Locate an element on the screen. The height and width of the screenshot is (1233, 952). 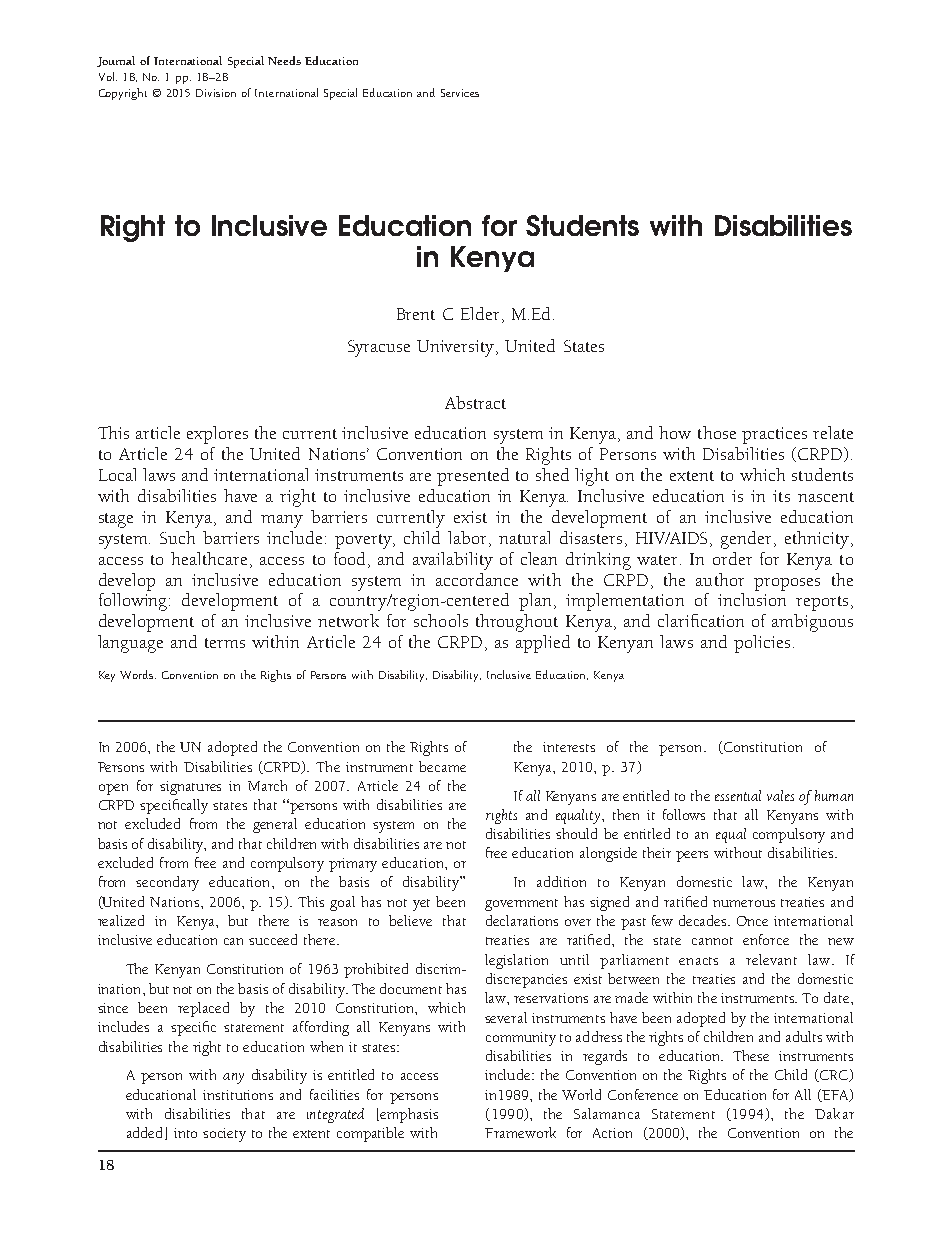
inclusion is located at coordinates (752, 599).
